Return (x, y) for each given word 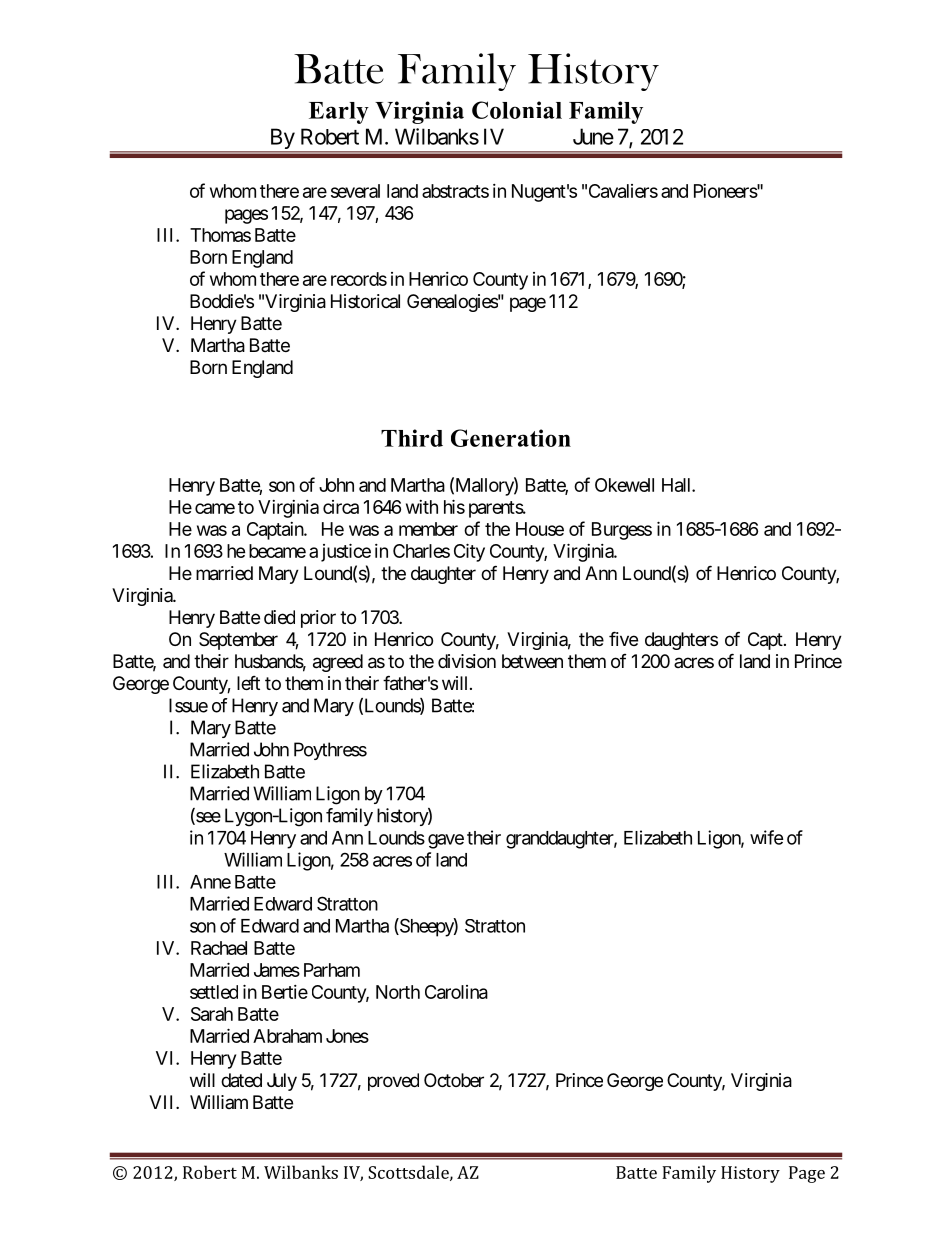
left (248, 683)
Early (339, 113)
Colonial (517, 110)
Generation (511, 438)
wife (766, 837)
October (454, 1080)
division (467, 661)
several (355, 191)
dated (241, 1080)
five (623, 638)
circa (341, 507)
